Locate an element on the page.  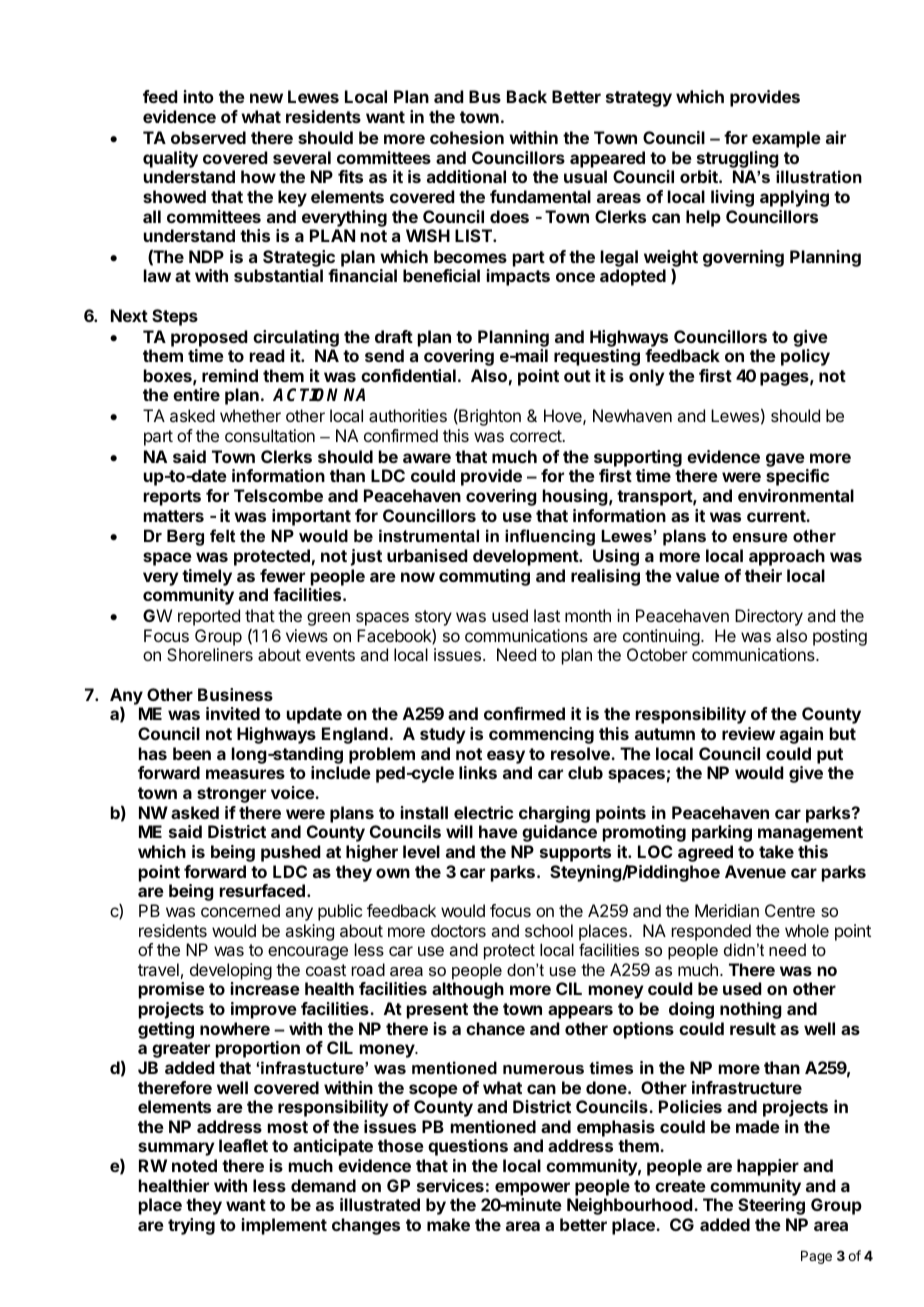
observed is located at coordinates (208, 137).
